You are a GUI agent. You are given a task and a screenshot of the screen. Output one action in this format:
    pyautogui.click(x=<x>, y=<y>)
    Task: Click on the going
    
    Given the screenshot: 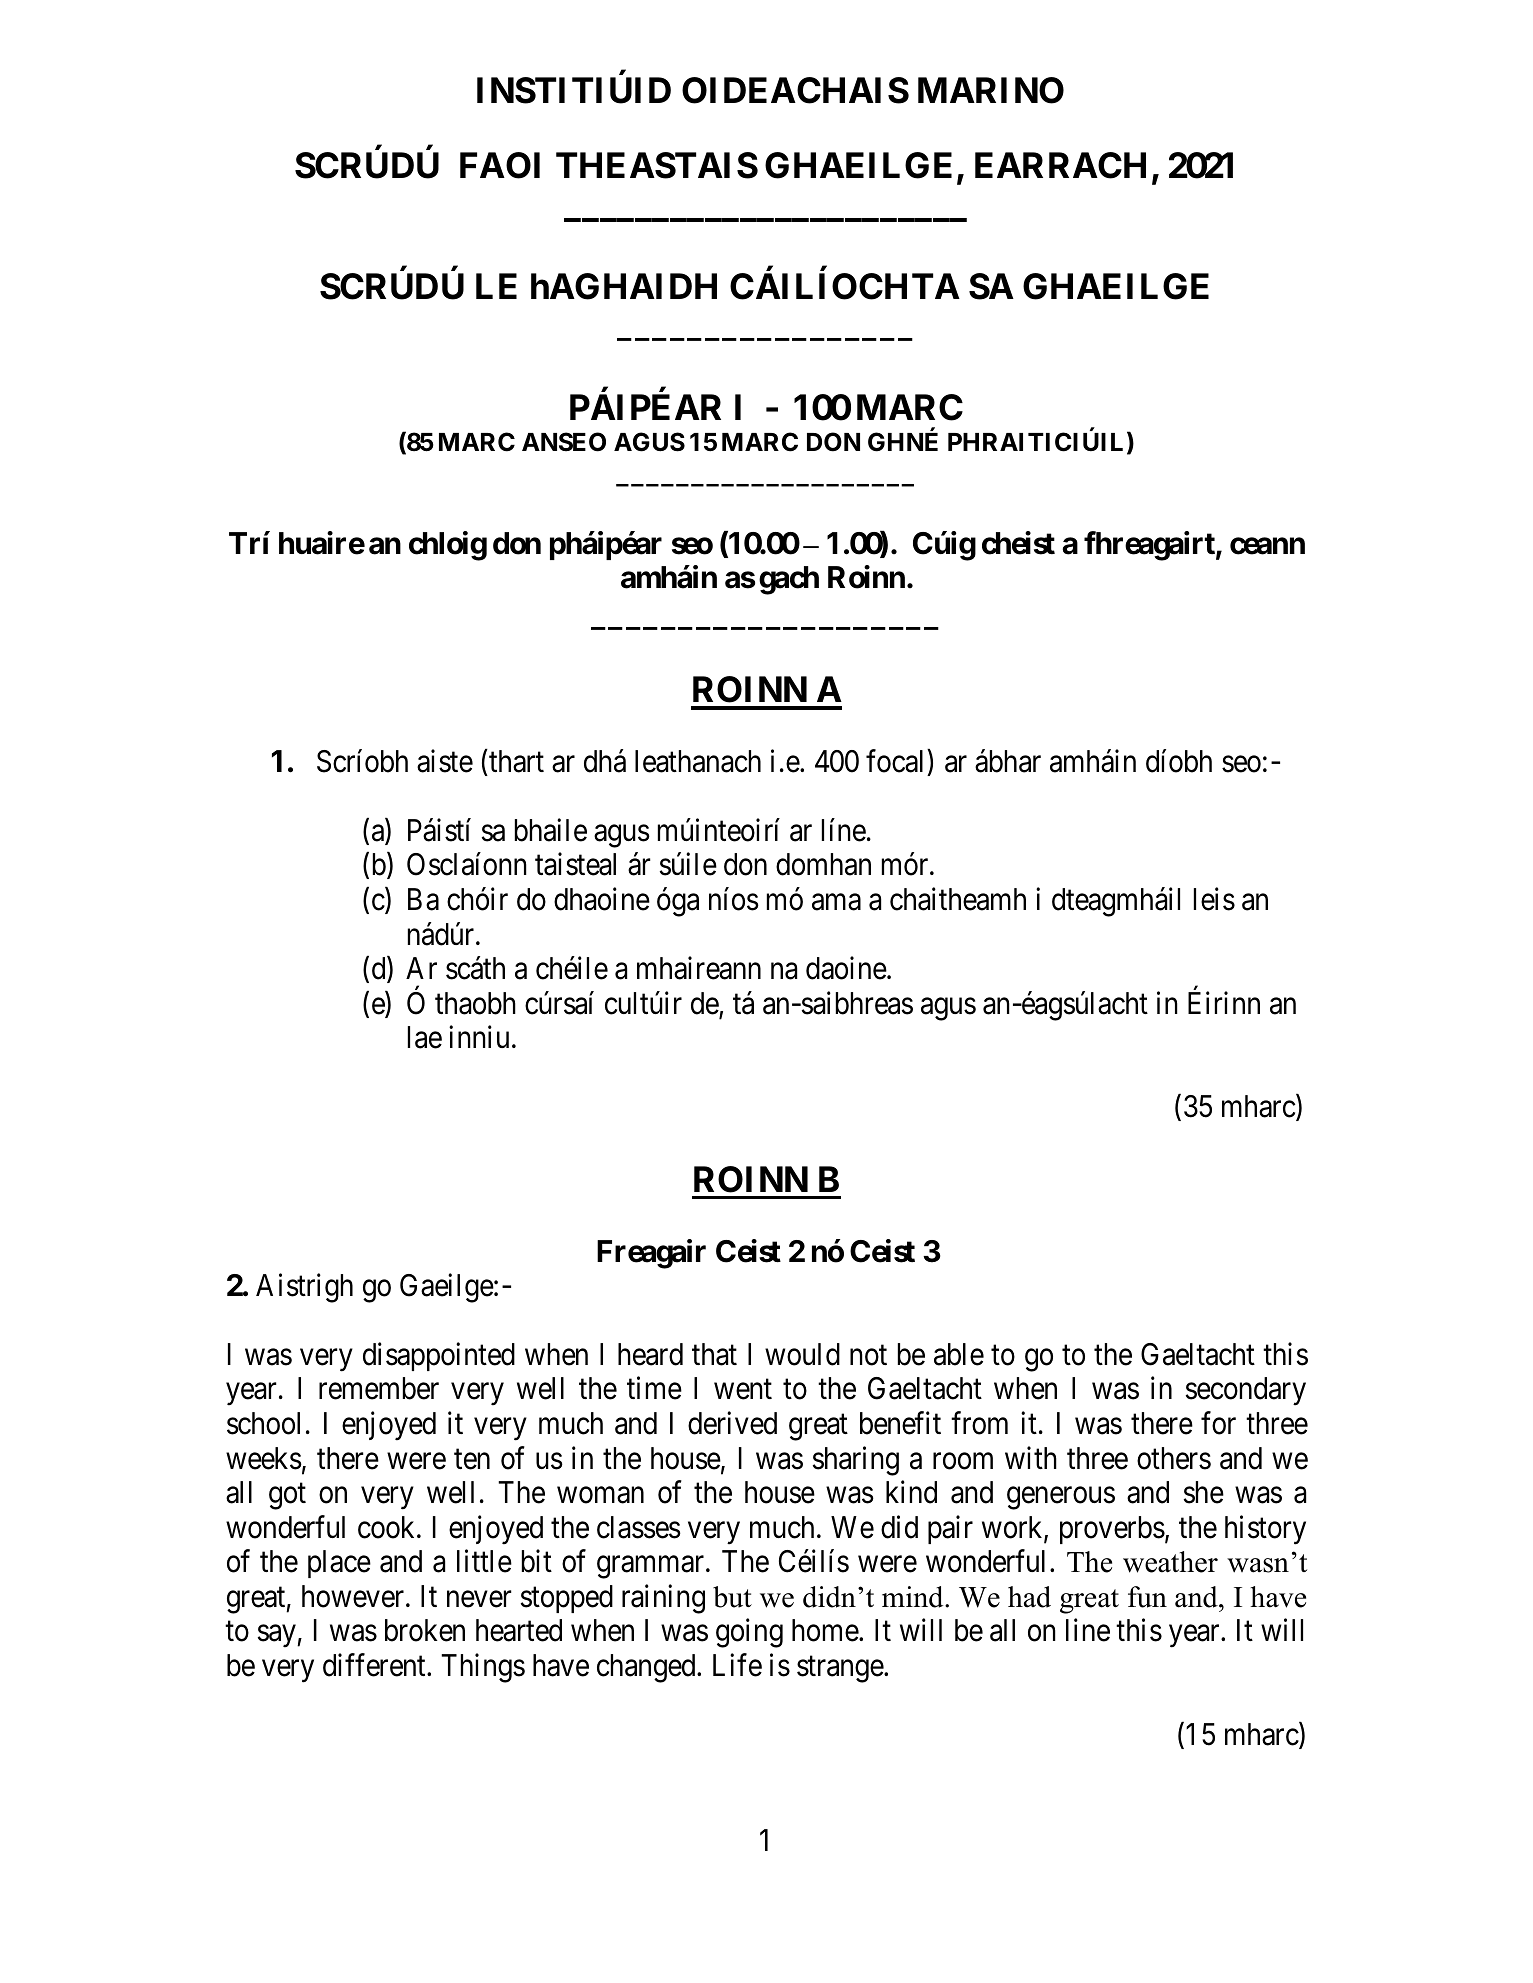 What is the action you would take?
    pyautogui.click(x=749, y=1633)
